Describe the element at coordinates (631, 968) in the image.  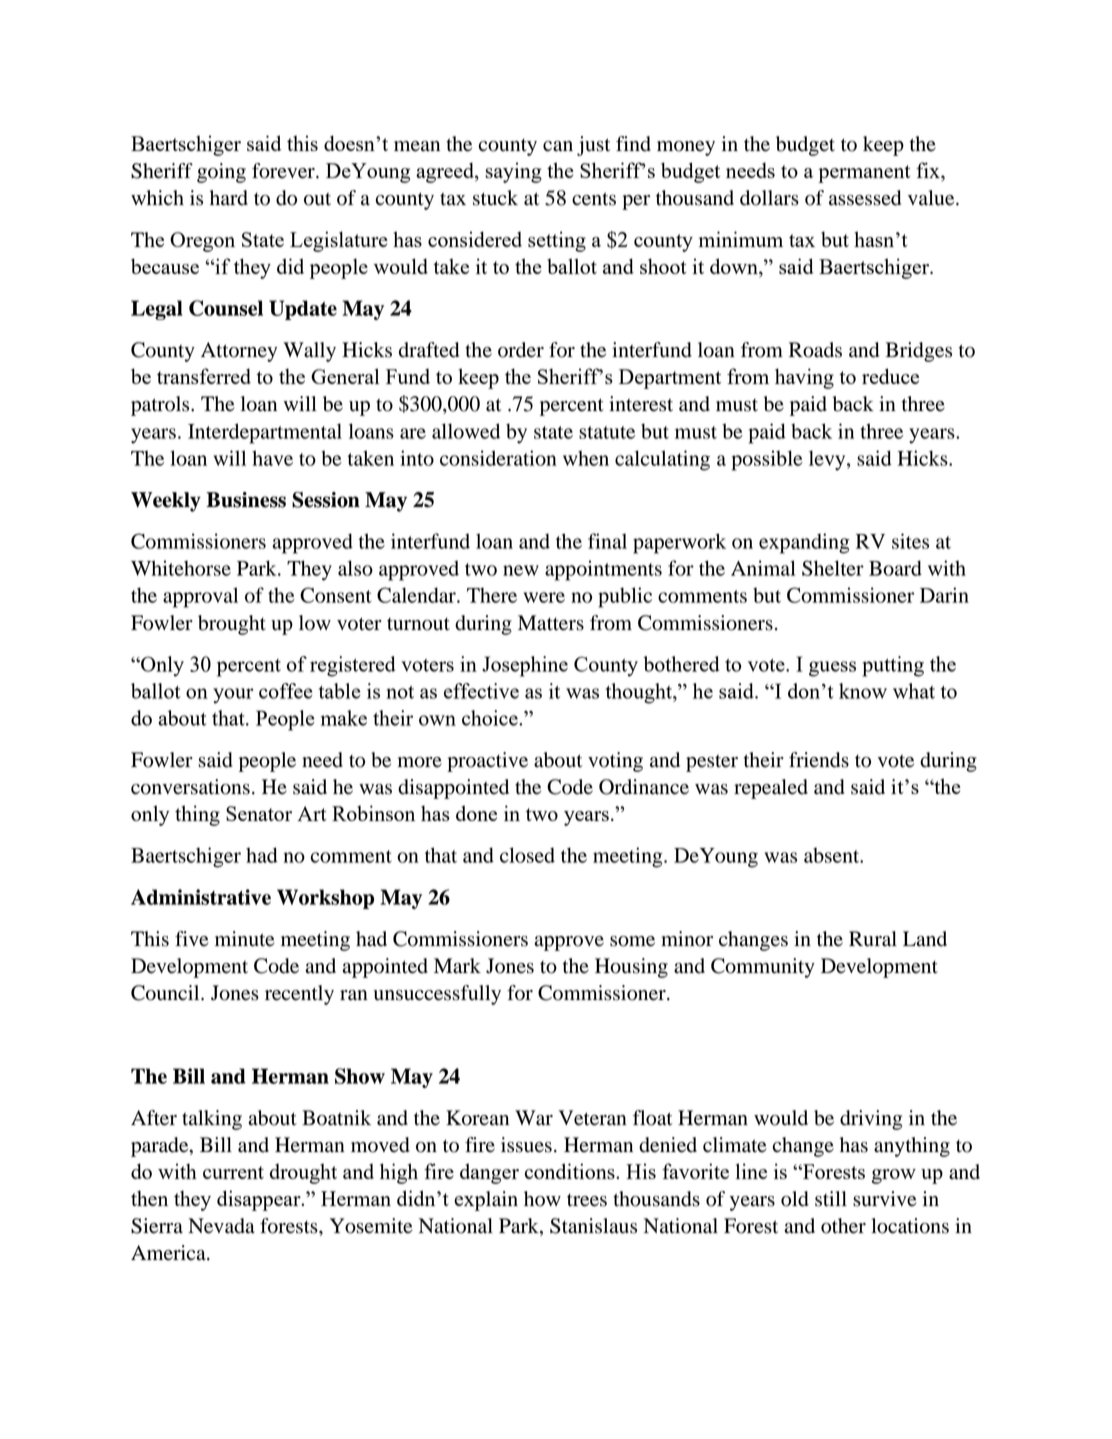
I see `Housing` at that location.
